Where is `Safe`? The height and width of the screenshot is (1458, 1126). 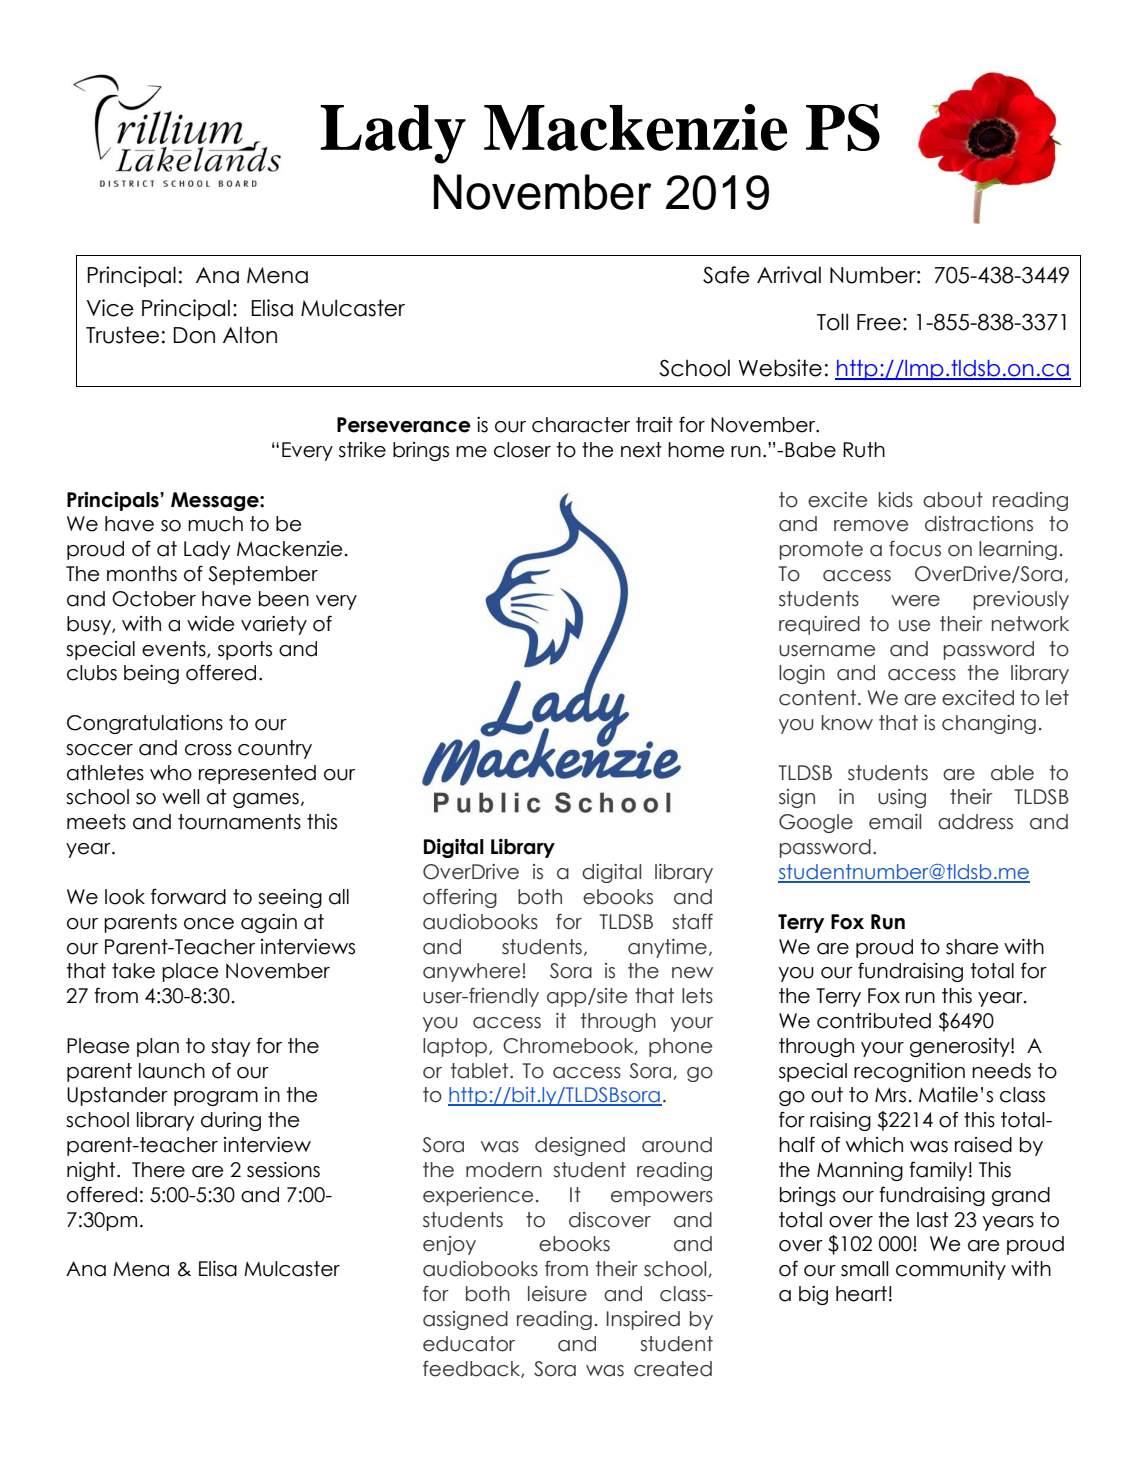
Safe is located at coordinates (726, 275).
